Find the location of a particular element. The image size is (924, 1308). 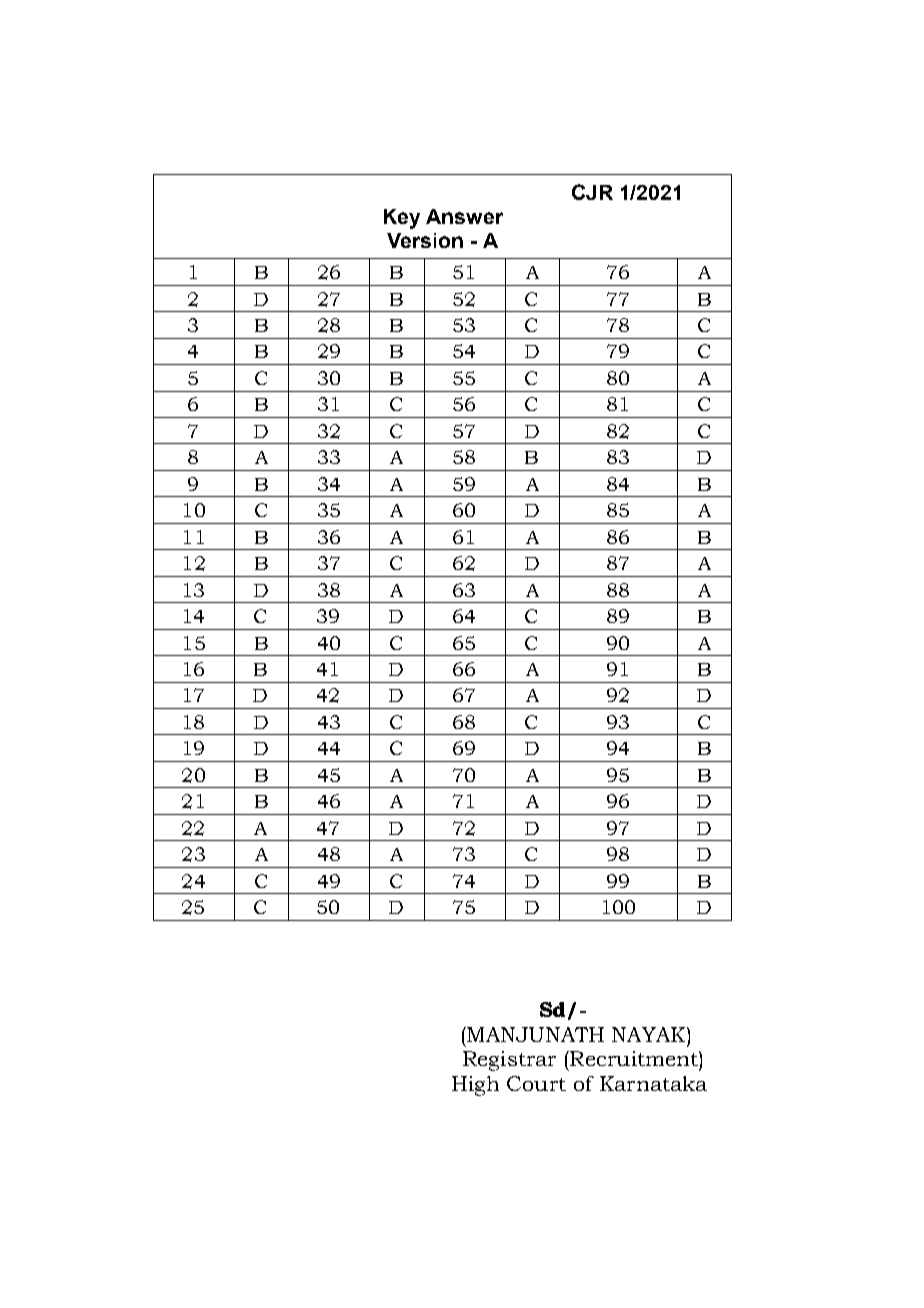

Answer is located at coordinates (464, 216).
